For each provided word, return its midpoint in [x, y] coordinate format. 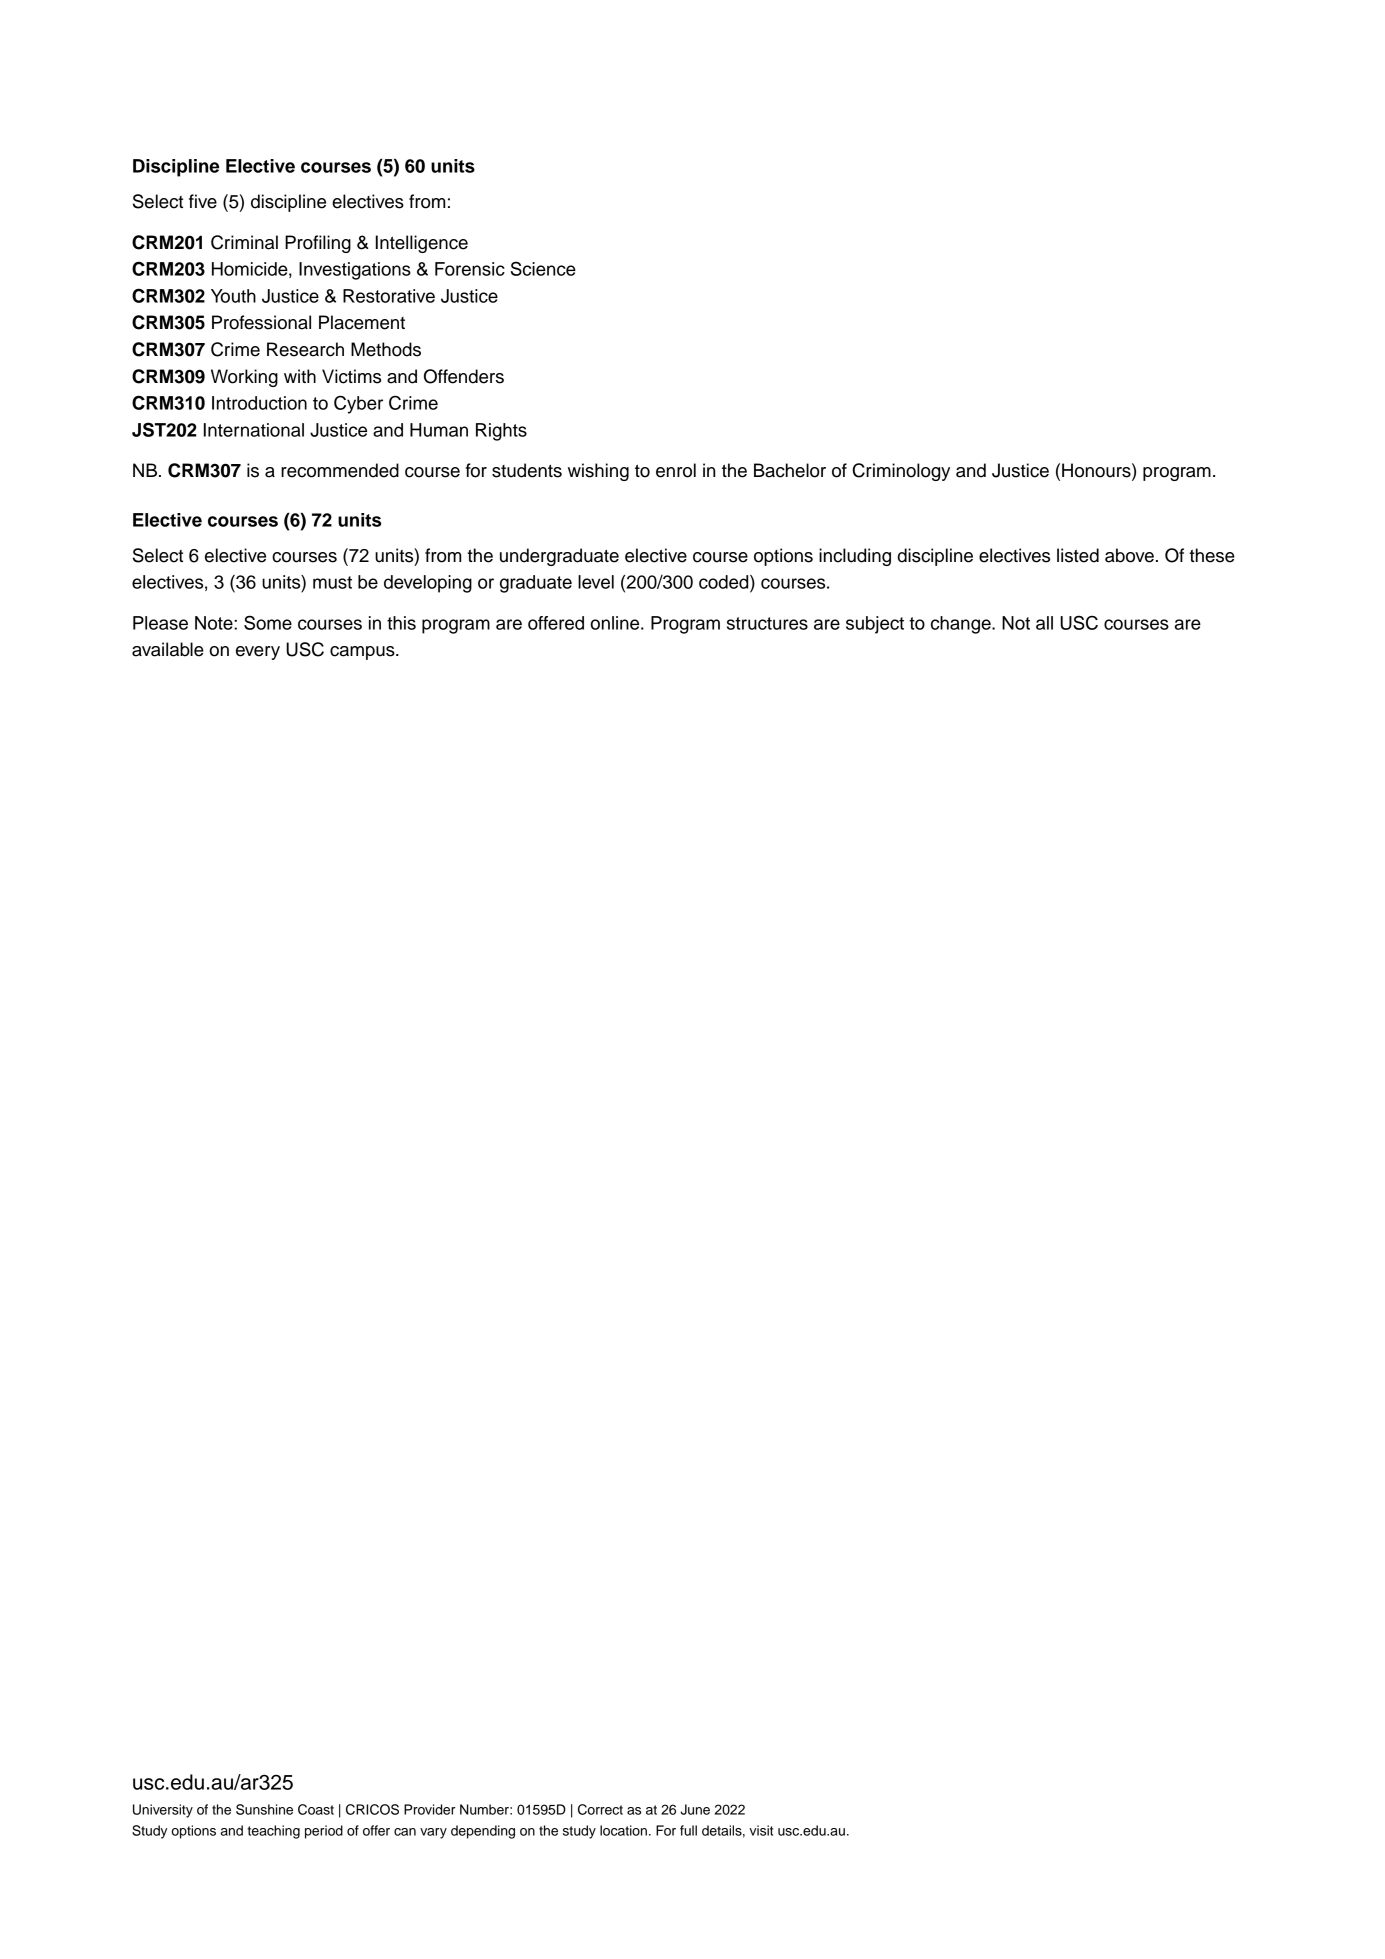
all [1044, 623]
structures [767, 623]
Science [543, 268]
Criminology [901, 472]
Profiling [318, 244]
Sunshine [264, 1809]
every [258, 653]
